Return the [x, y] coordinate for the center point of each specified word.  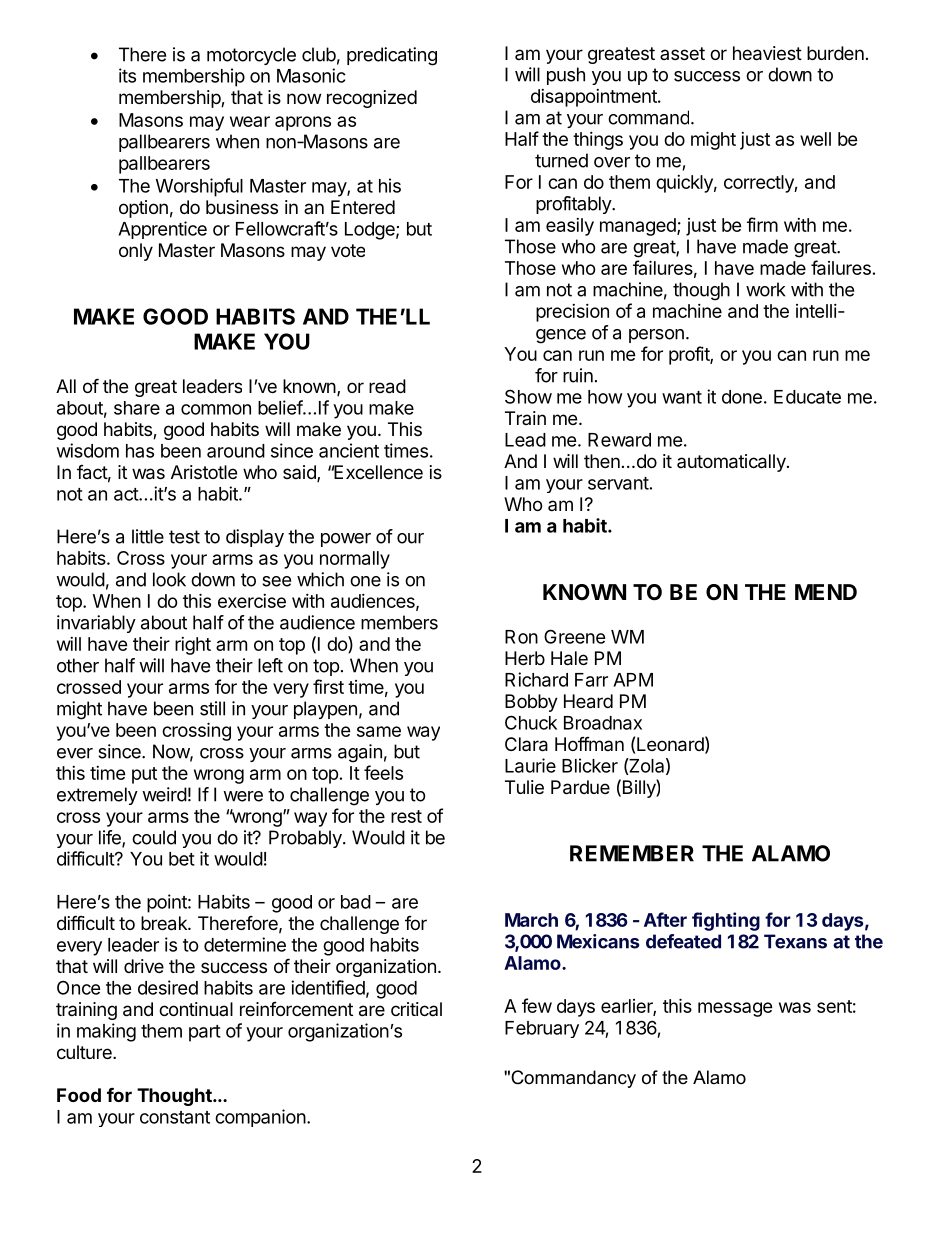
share [137, 408]
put [144, 775]
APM [633, 680]
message [735, 1009]
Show [528, 396]
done [742, 397]
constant [175, 1117]
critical [416, 1009]
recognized [372, 99]
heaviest [767, 53]
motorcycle [251, 56]
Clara [526, 744]
